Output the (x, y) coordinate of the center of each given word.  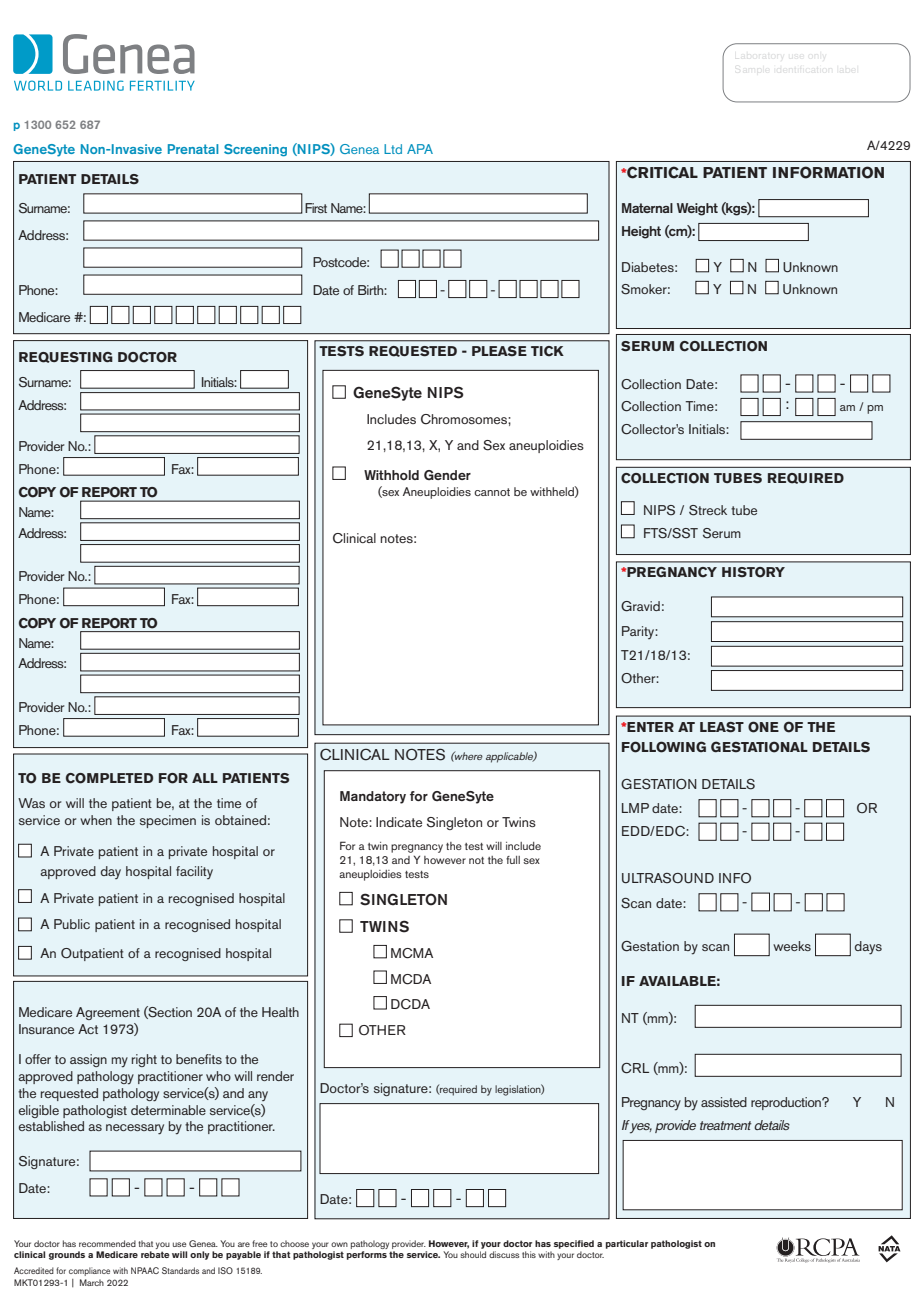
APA (420, 149)
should (473, 1254)
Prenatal (193, 149)
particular (627, 1244)
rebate (155, 1254)
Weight (697, 209)
